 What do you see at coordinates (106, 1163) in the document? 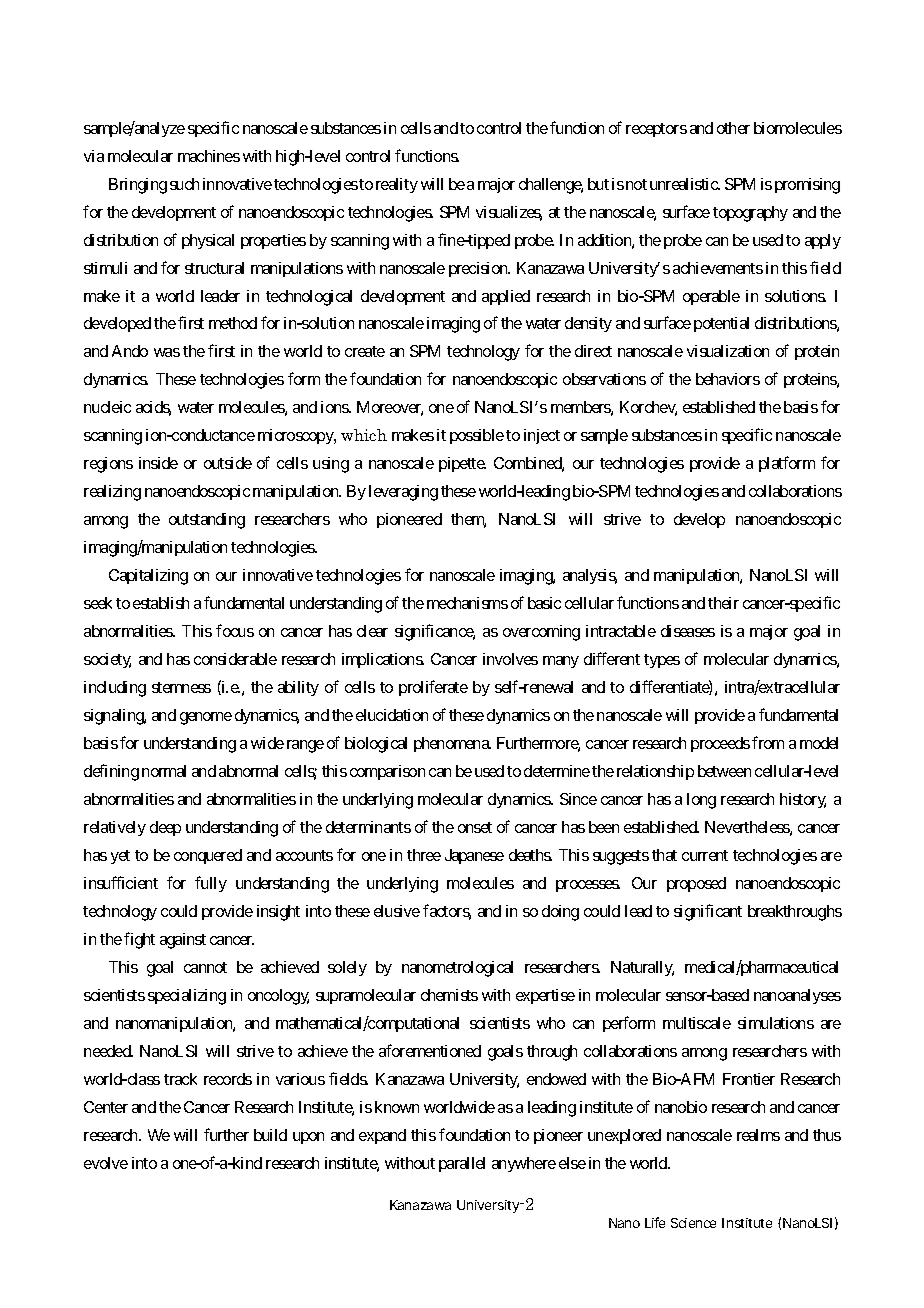
I see `evolve` at bounding box center [106, 1163].
